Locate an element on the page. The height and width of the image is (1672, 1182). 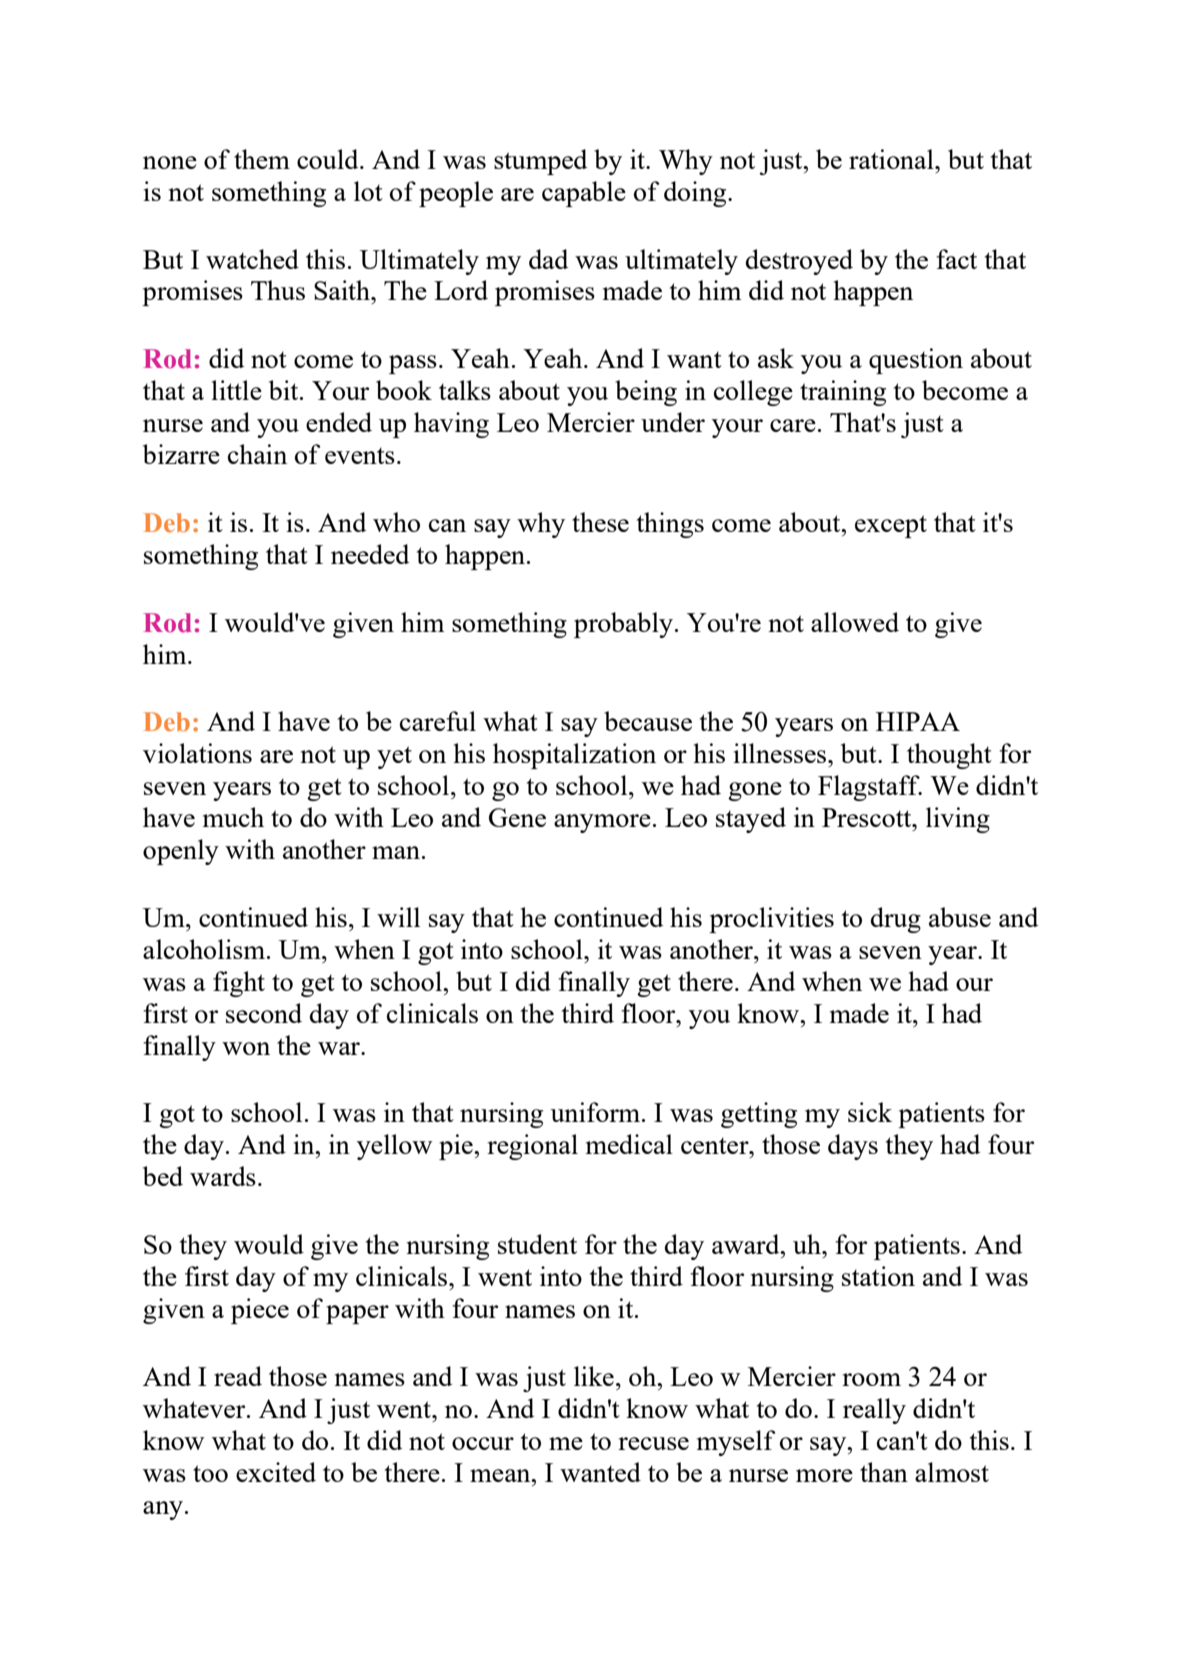
really is located at coordinates (874, 1411).
